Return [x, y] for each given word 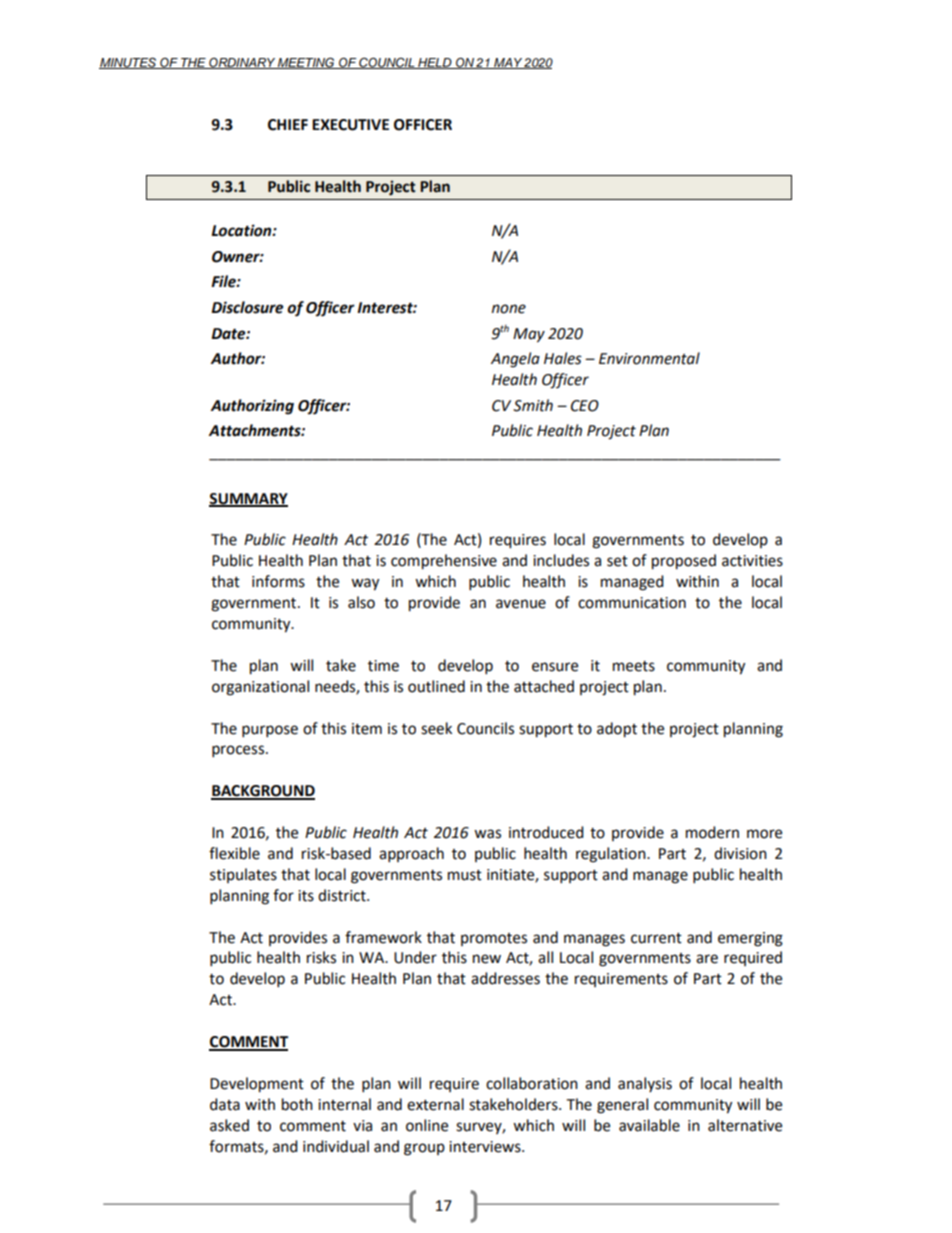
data [225, 1104]
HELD [435, 63]
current [656, 938]
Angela [515, 360]
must [465, 875]
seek [436, 728]
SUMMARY [248, 499]
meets [634, 666]
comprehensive [444, 562]
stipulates [243, 875]
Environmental [649, 358]
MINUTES [129, 63]
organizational [260, 688]
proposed [684, 562]
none [509, 309]
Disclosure [247, 307]
